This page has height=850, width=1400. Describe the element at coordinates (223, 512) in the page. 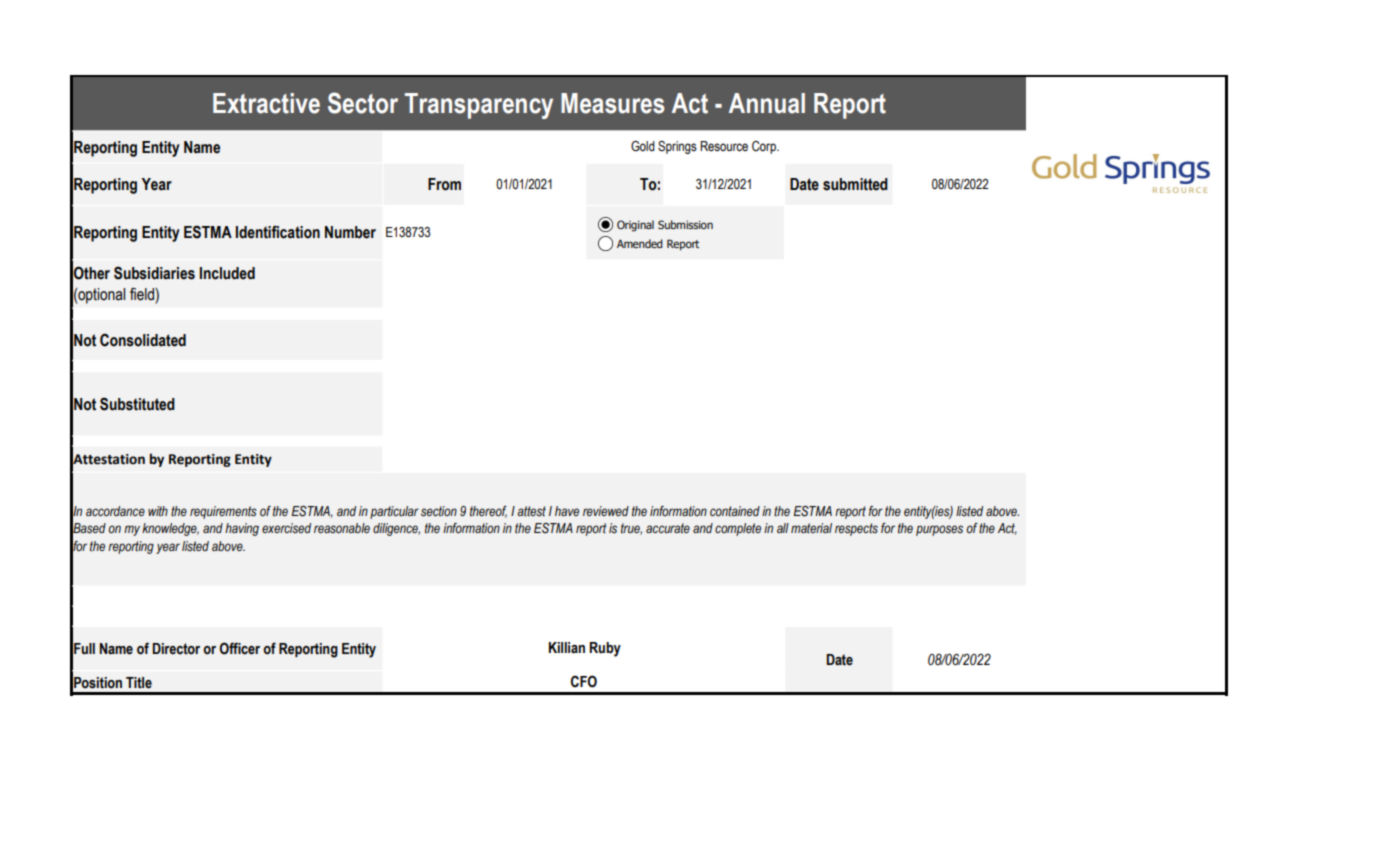

I see `requirements` at that location.
